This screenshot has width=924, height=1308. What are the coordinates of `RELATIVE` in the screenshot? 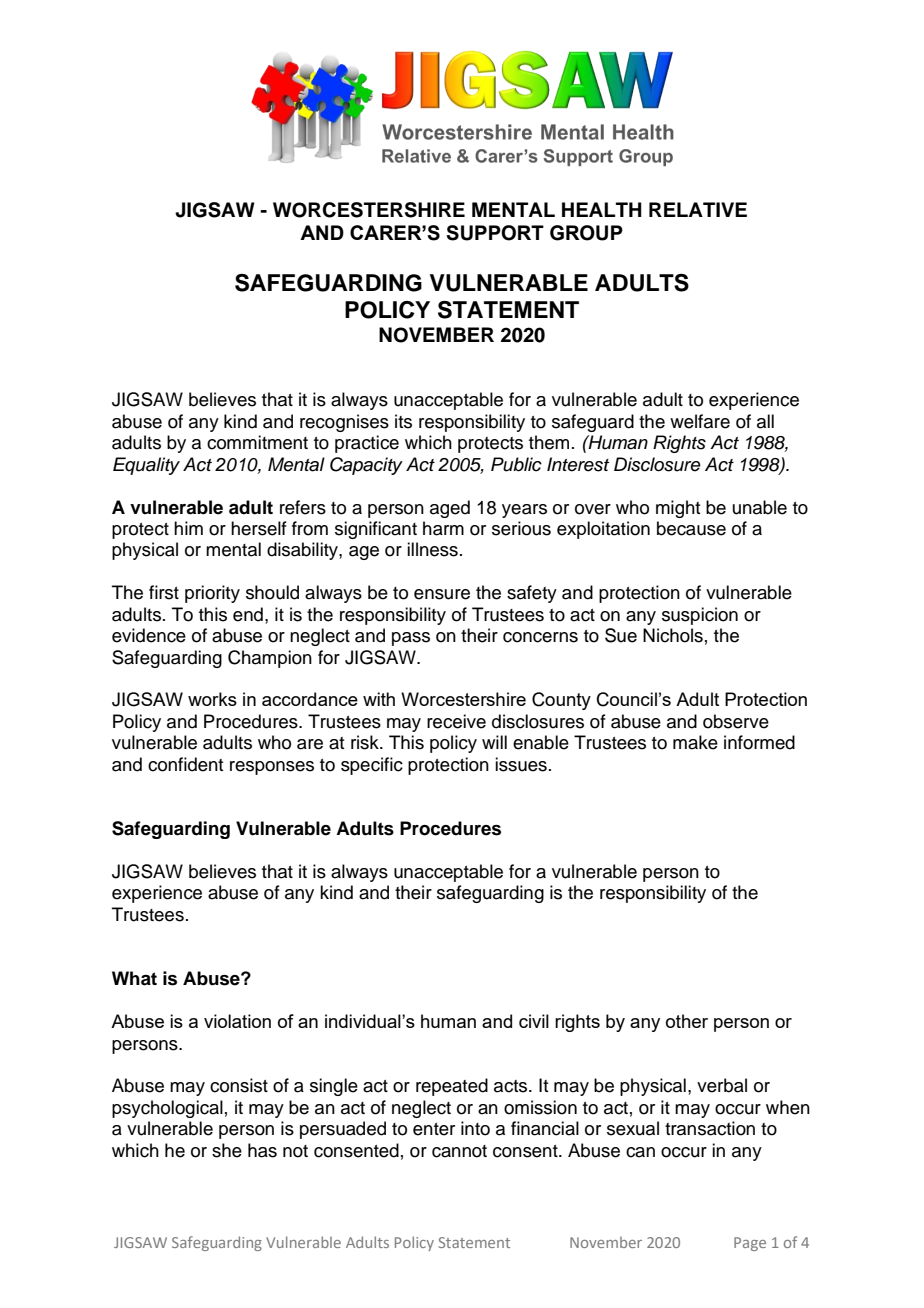 It's located at (698, 209).
